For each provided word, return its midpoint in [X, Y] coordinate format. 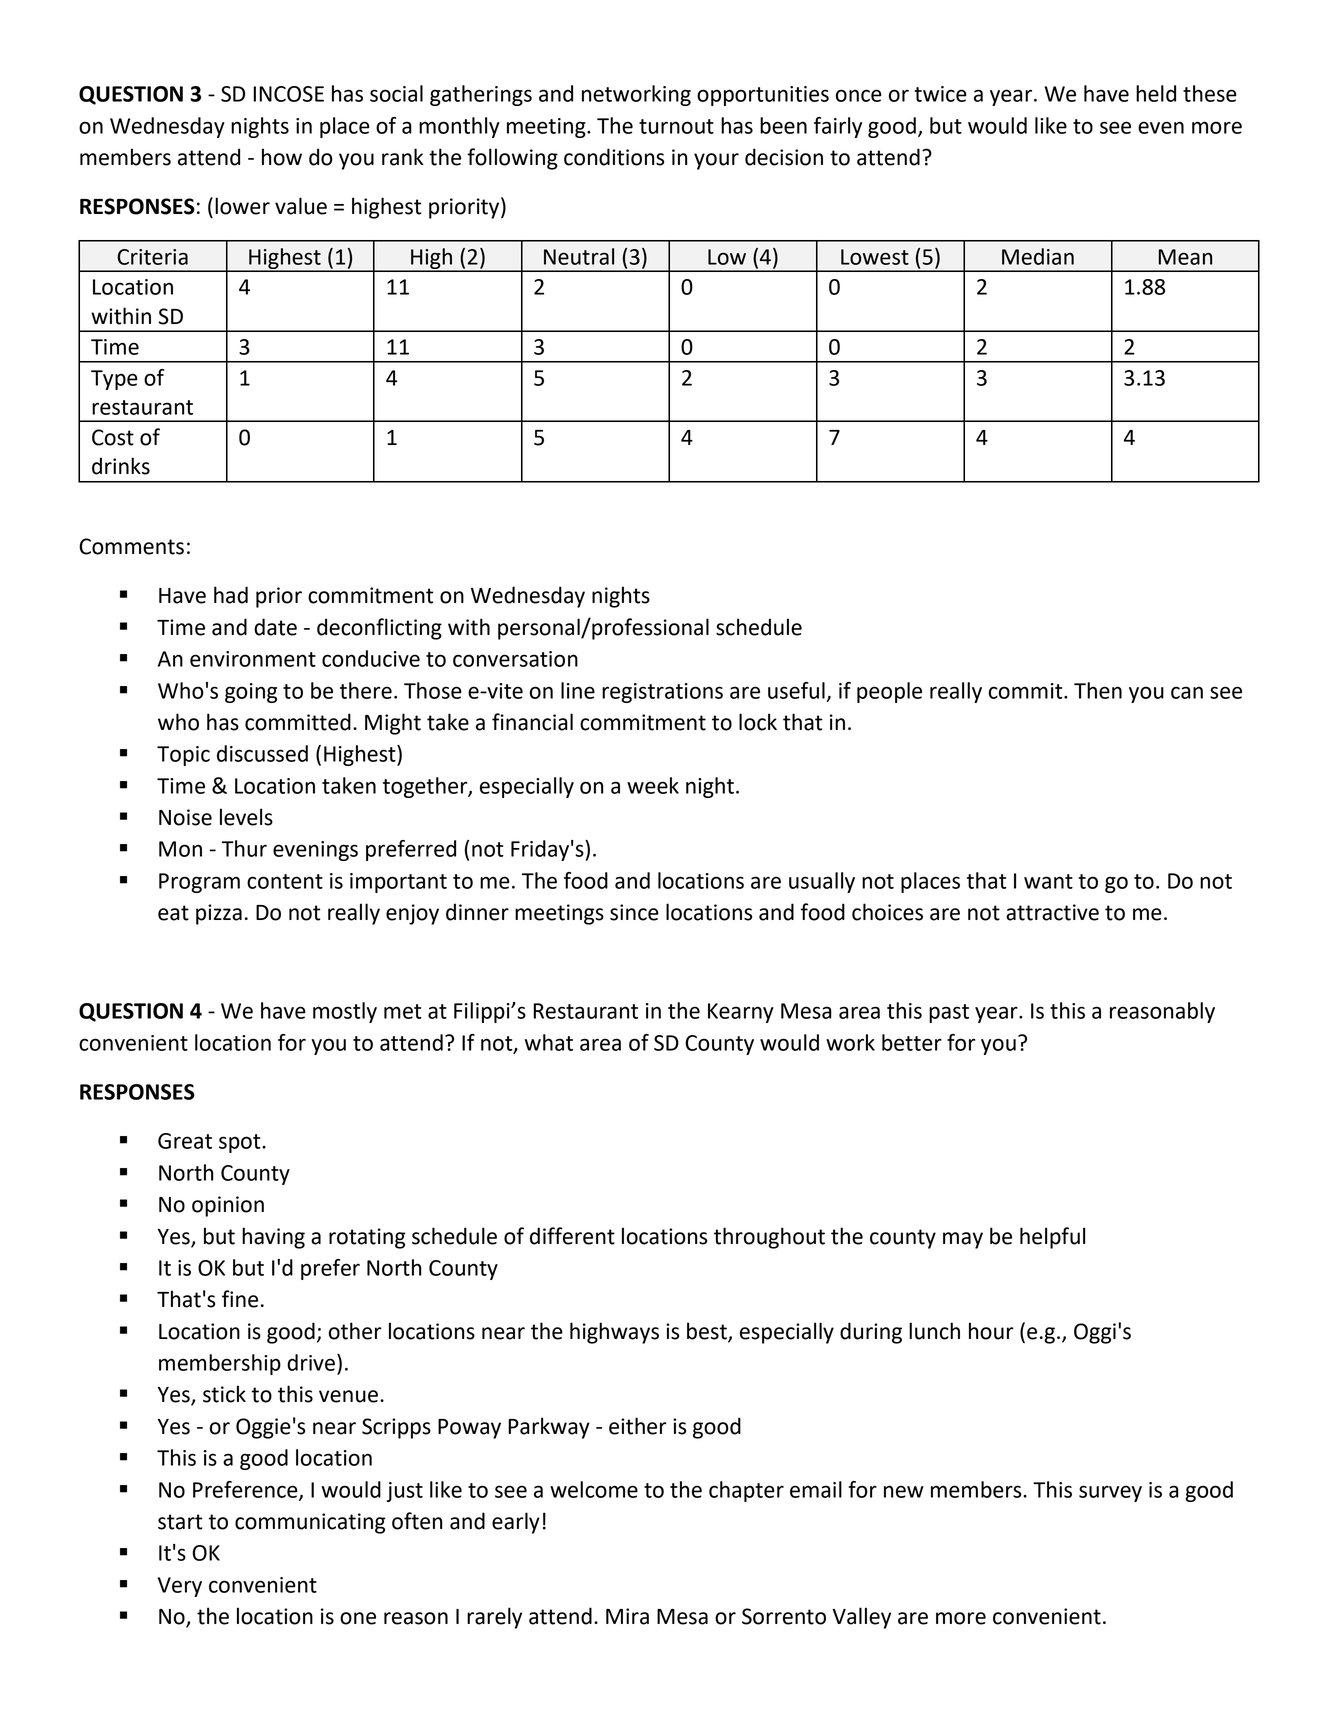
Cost [113, 437]
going [251, 693]
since [634, 912]
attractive [1052, 912]
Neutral [579, 256]
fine [240, 1299]
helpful [1052, 1238]
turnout [676, 126]
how [282, 157]
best [708, 1332]
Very [180, 1587]
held [1156, 93]
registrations [662, 693]
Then [1098, 690]
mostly [345, 1012]
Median [1038, 256]
